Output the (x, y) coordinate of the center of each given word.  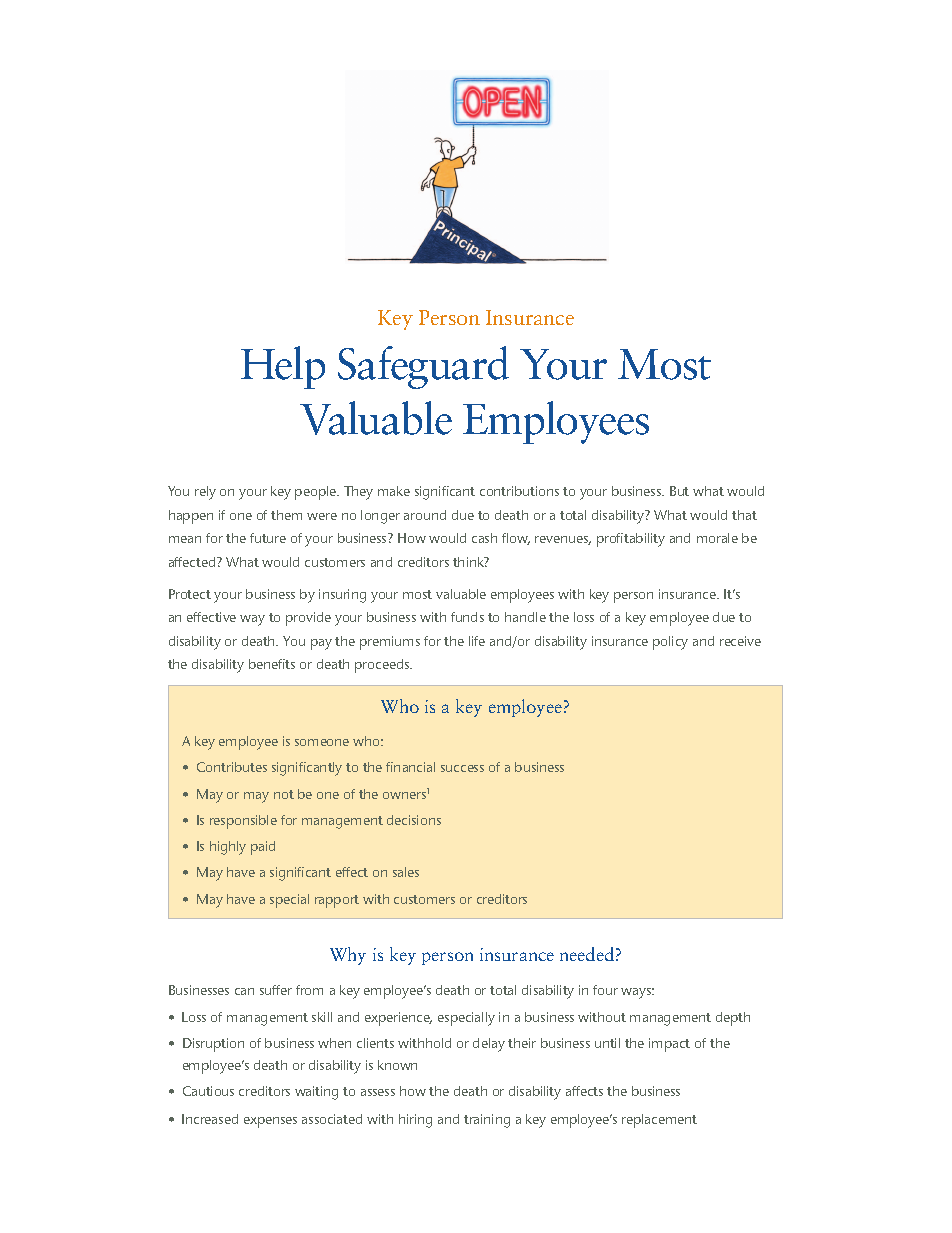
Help (283, 367)
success (462, 768)
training (487, 1121)
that (744, 515)
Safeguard (423, 367)
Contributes (232, 767)
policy (670, 643)
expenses (270, 1122)
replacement (659, 1121)
